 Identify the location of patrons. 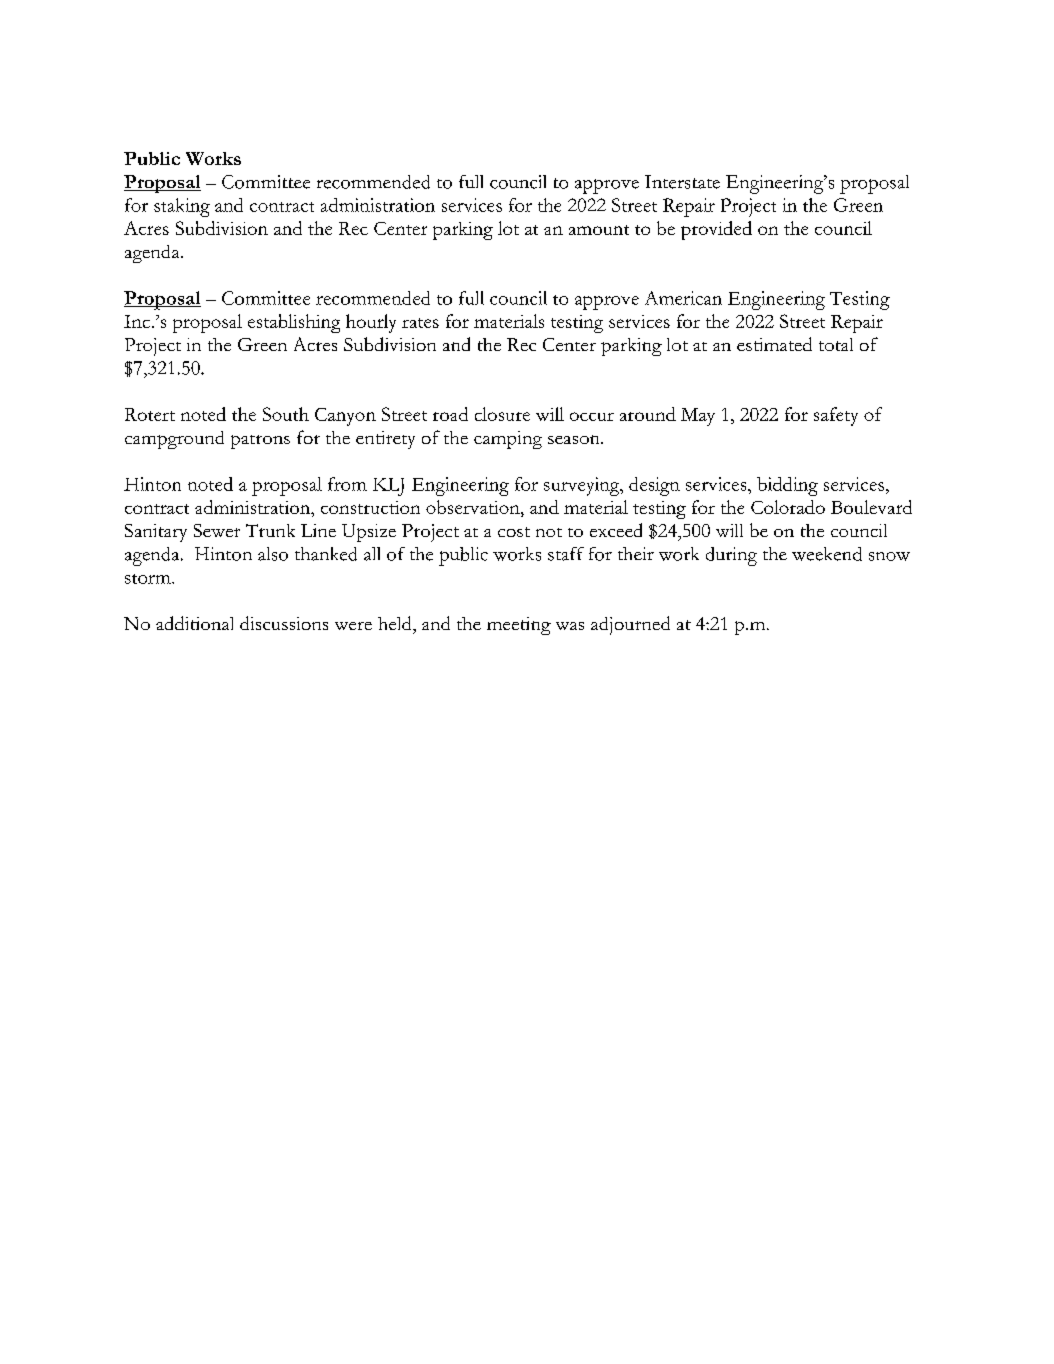
(260, 442).
